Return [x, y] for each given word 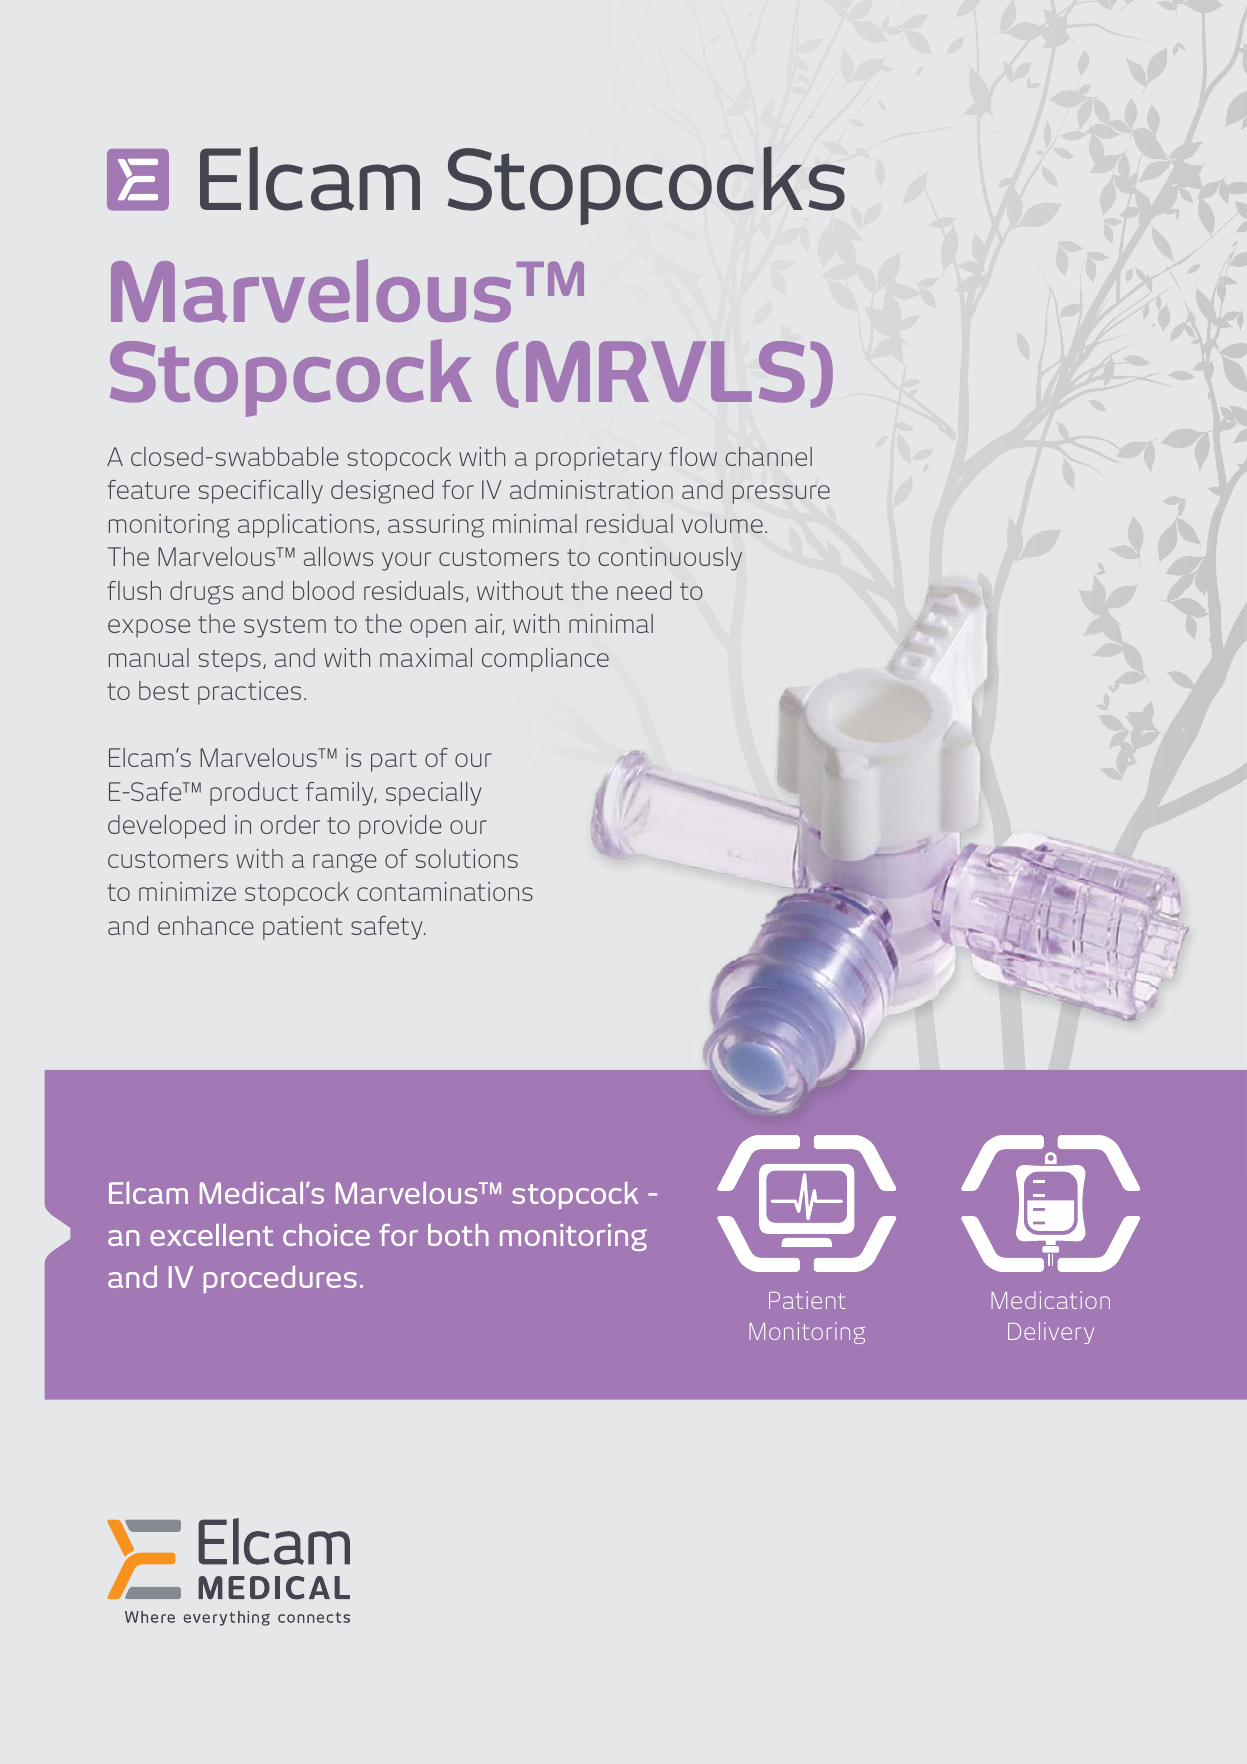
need [644, 590]
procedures [280, 1279]
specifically [261, 492]
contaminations [445, 891]
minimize [187, 891]
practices [249, 693]
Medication [1050, 1300]
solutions [467, 858]
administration [591, 489]
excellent [211, 1235]
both [458, 1235]
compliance [545, 660]
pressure [781, 494]
